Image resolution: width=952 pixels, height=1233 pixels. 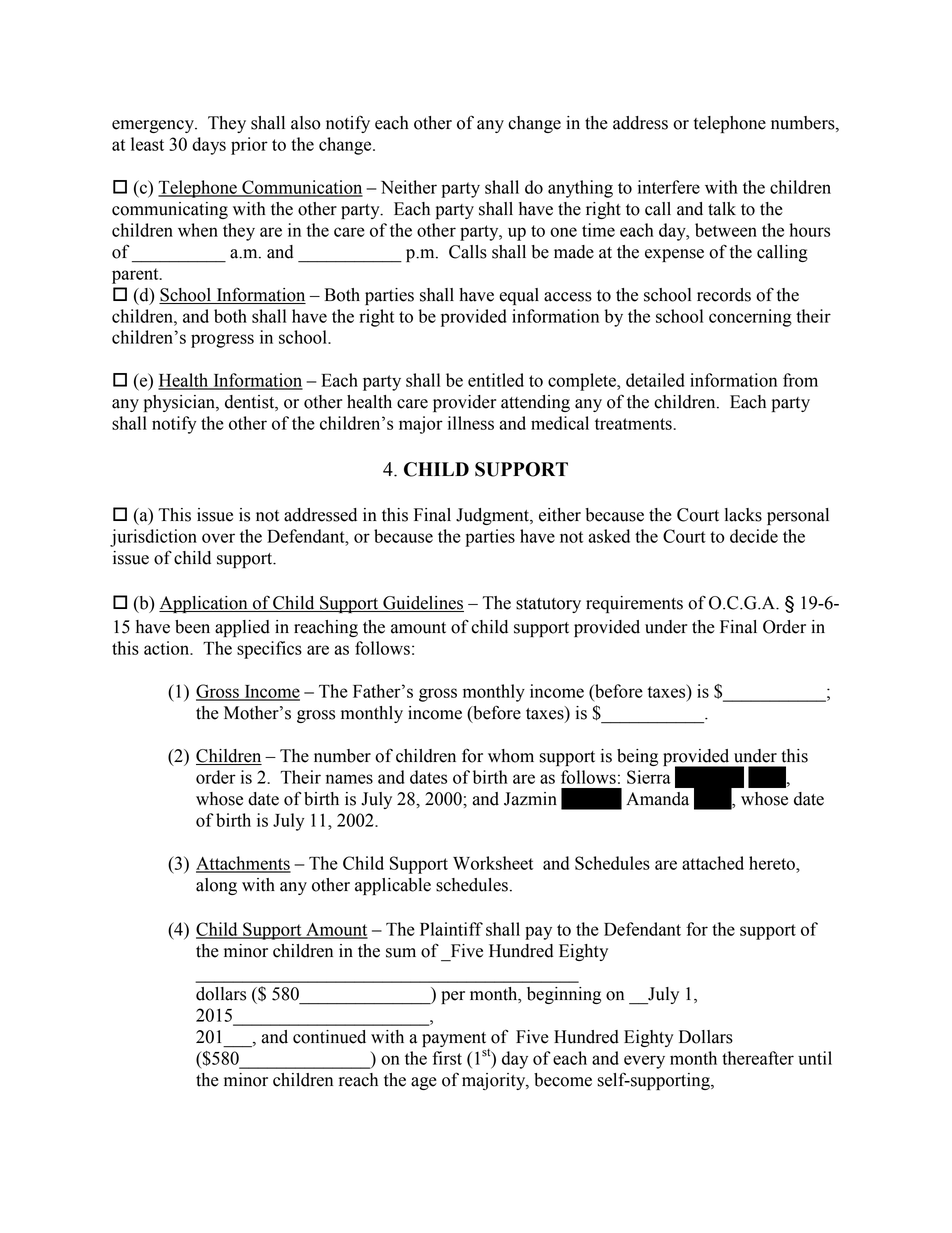 What do you see at coordinates (209, 146) in the screenshot?
I see `days` at bounding box center [209, 146].
